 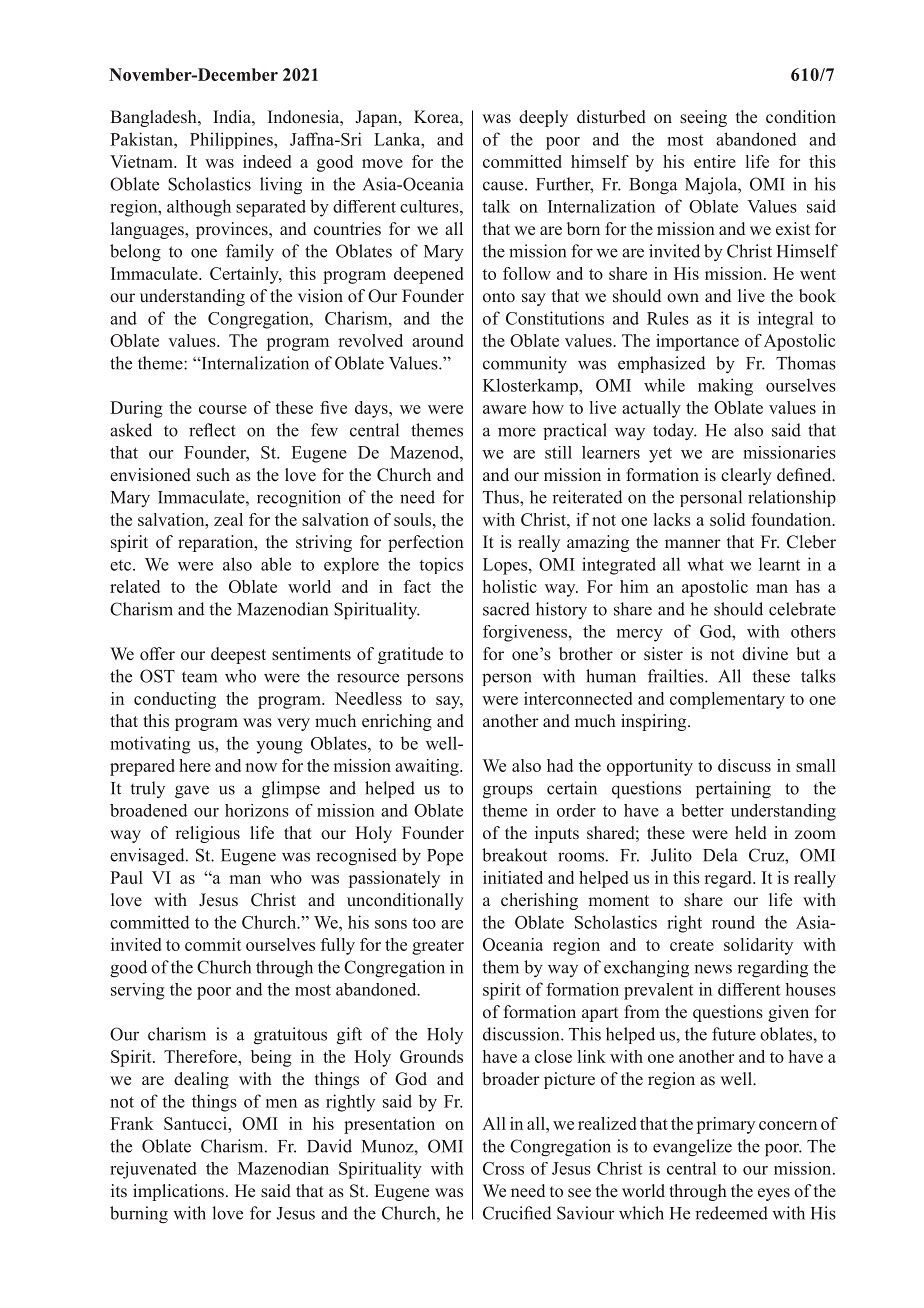 What do you see at coordinates (692, 945) in the page?
I see `create` at bounding box center [692, 945].
